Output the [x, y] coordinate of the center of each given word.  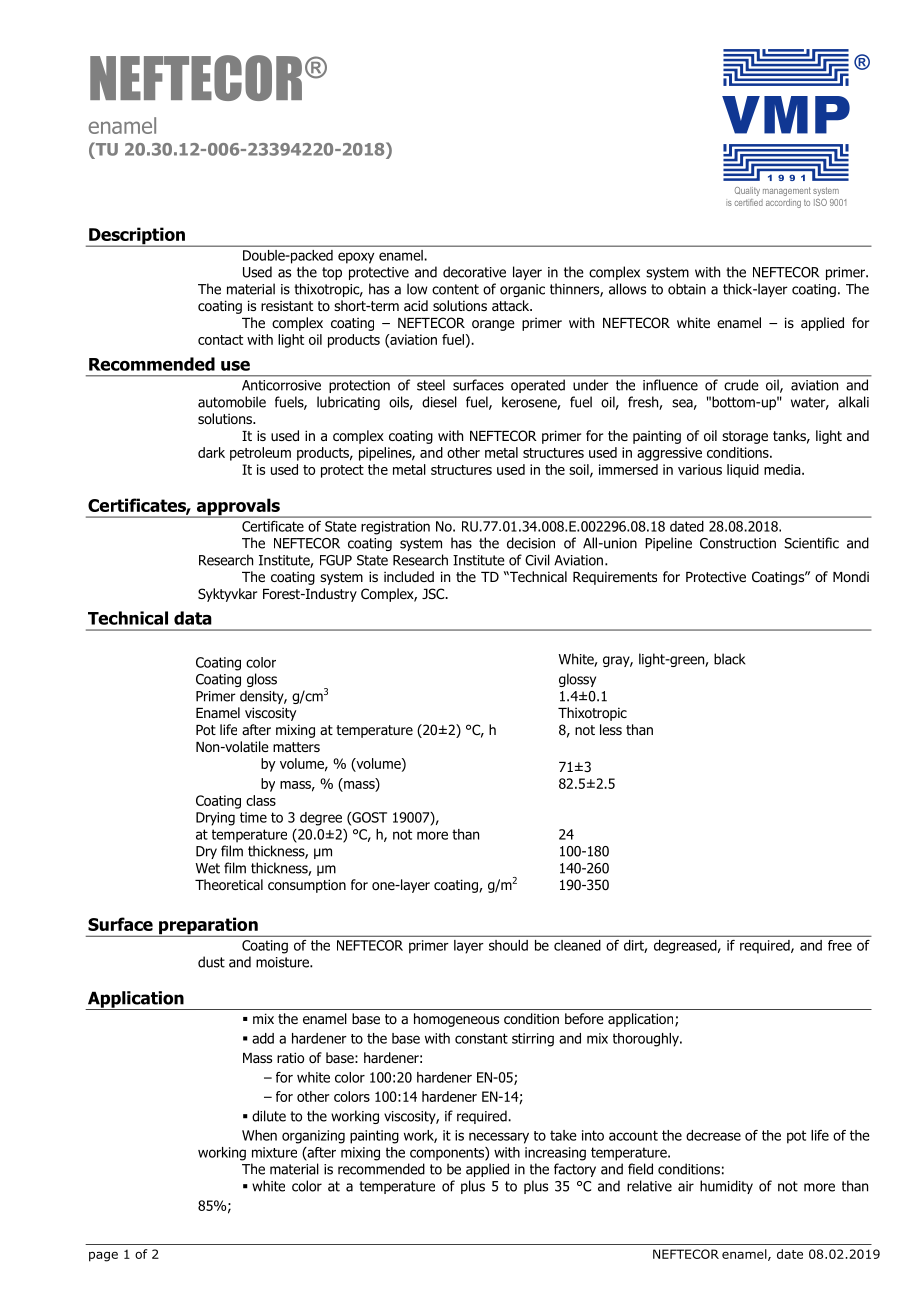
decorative [474, 272]
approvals [238, 508]
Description [137, 237]
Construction [738, 543]
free [840, 945]
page [103, 1256]
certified [748, 202]
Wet [207, 868]
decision [531, 543]
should [508, 945]
